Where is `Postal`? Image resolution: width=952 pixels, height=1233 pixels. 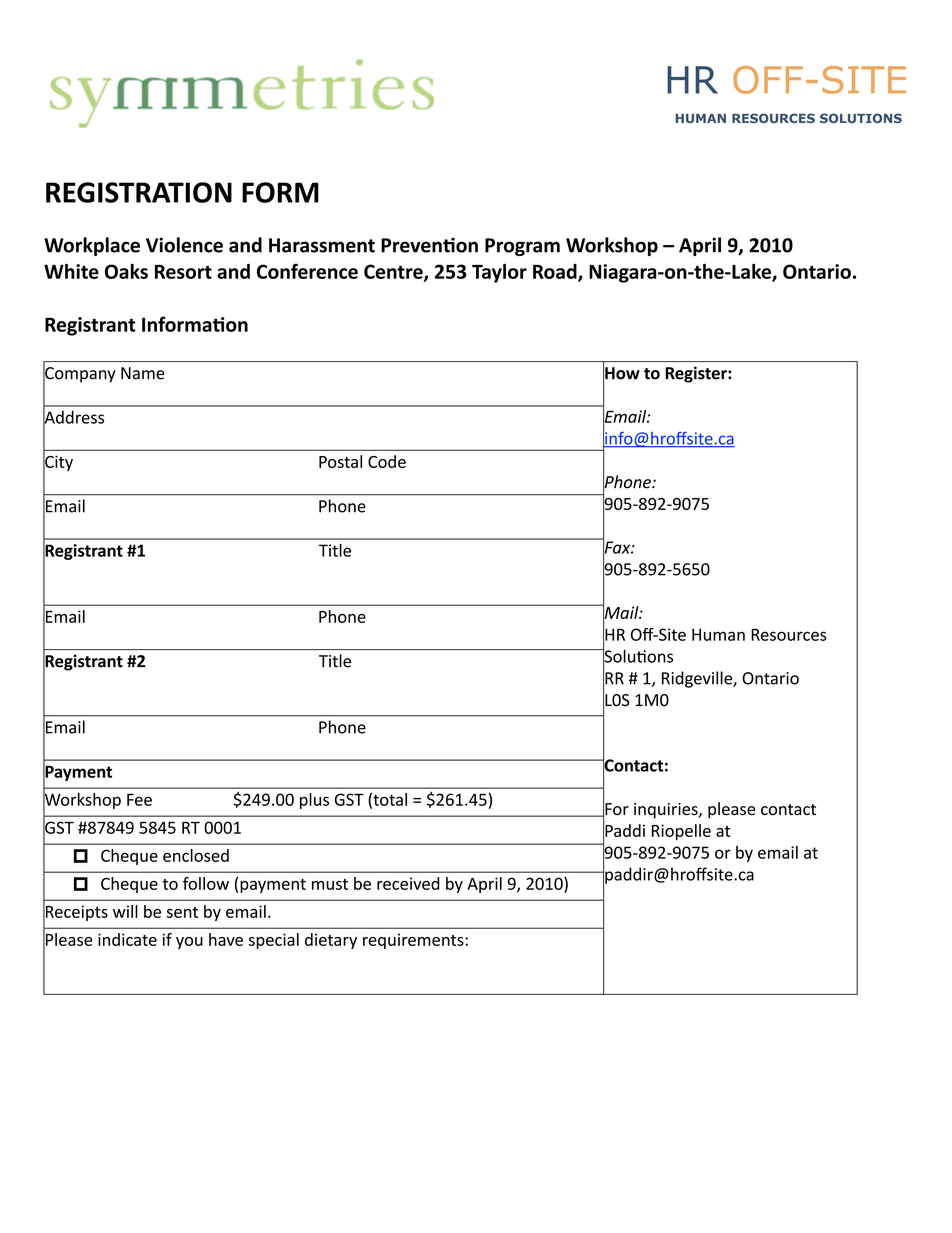 Postal is located at coordinates (340, 461).
